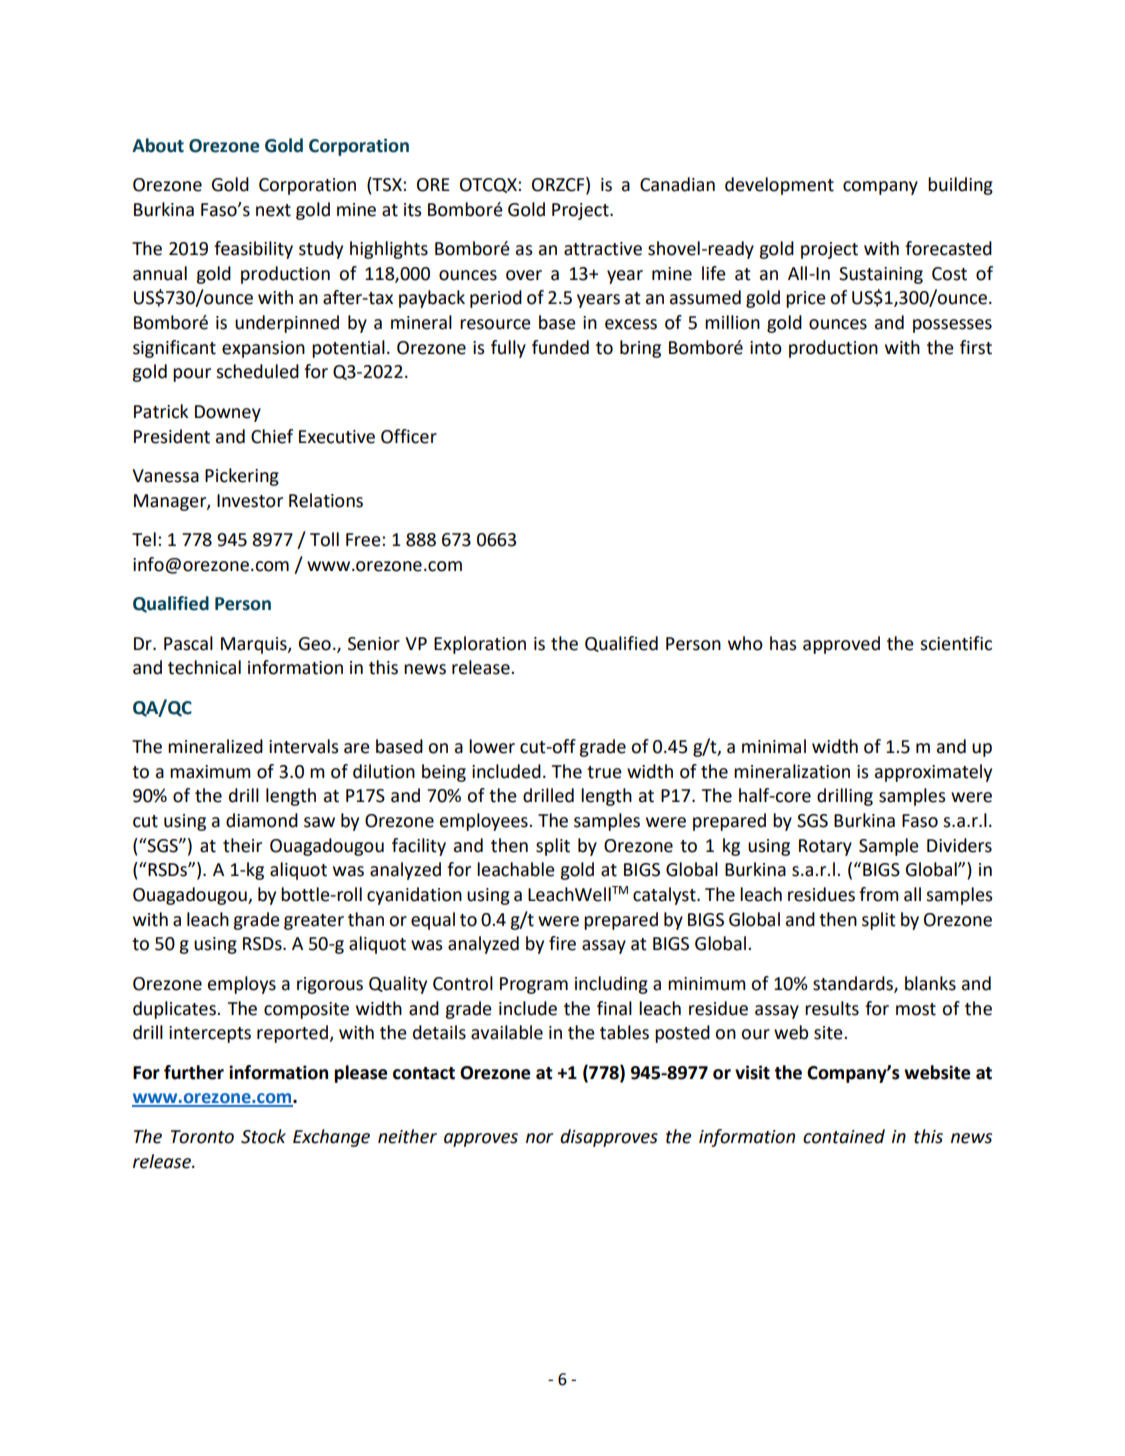 The width and height of the page is (1125, 1456). I want to click on Stock, so click(263, 1136).
